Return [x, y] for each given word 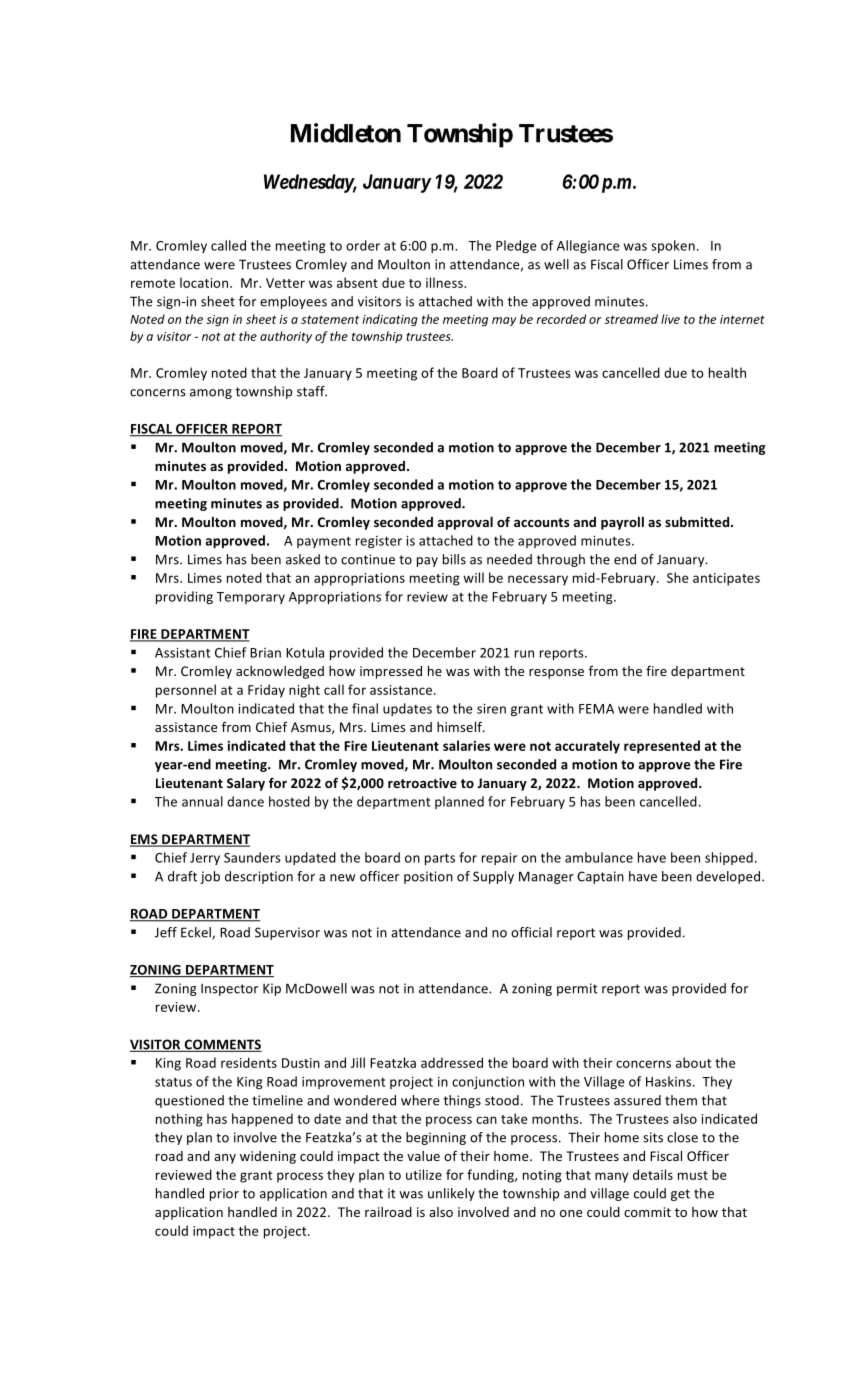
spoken [673, 246]
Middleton [346, 133]
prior [224, 1194]
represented [662, 747]
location [205, 282]
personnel [186, 691]
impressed [391, 672]
